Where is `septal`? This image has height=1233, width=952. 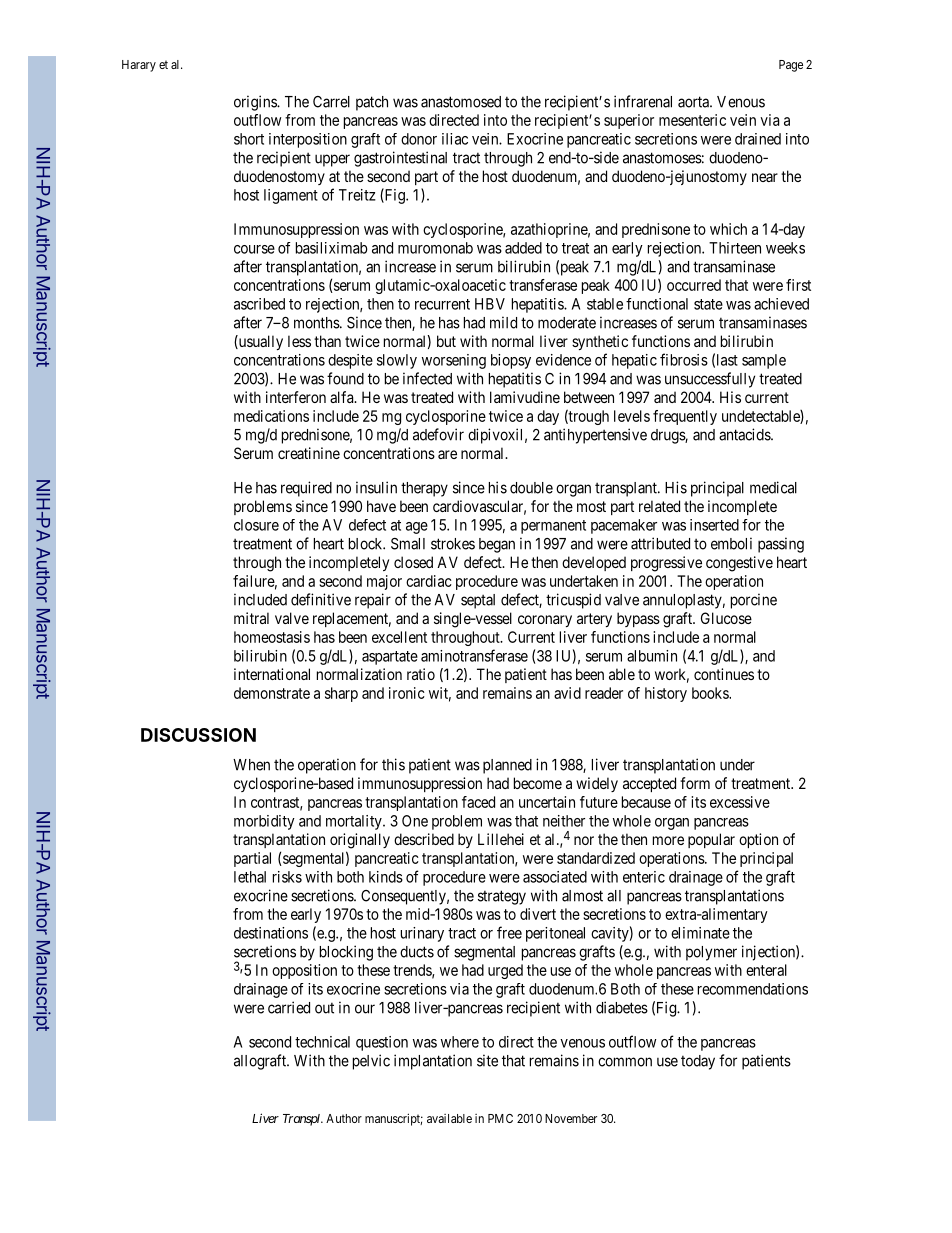
septal is located at coordinates (478, 601).
